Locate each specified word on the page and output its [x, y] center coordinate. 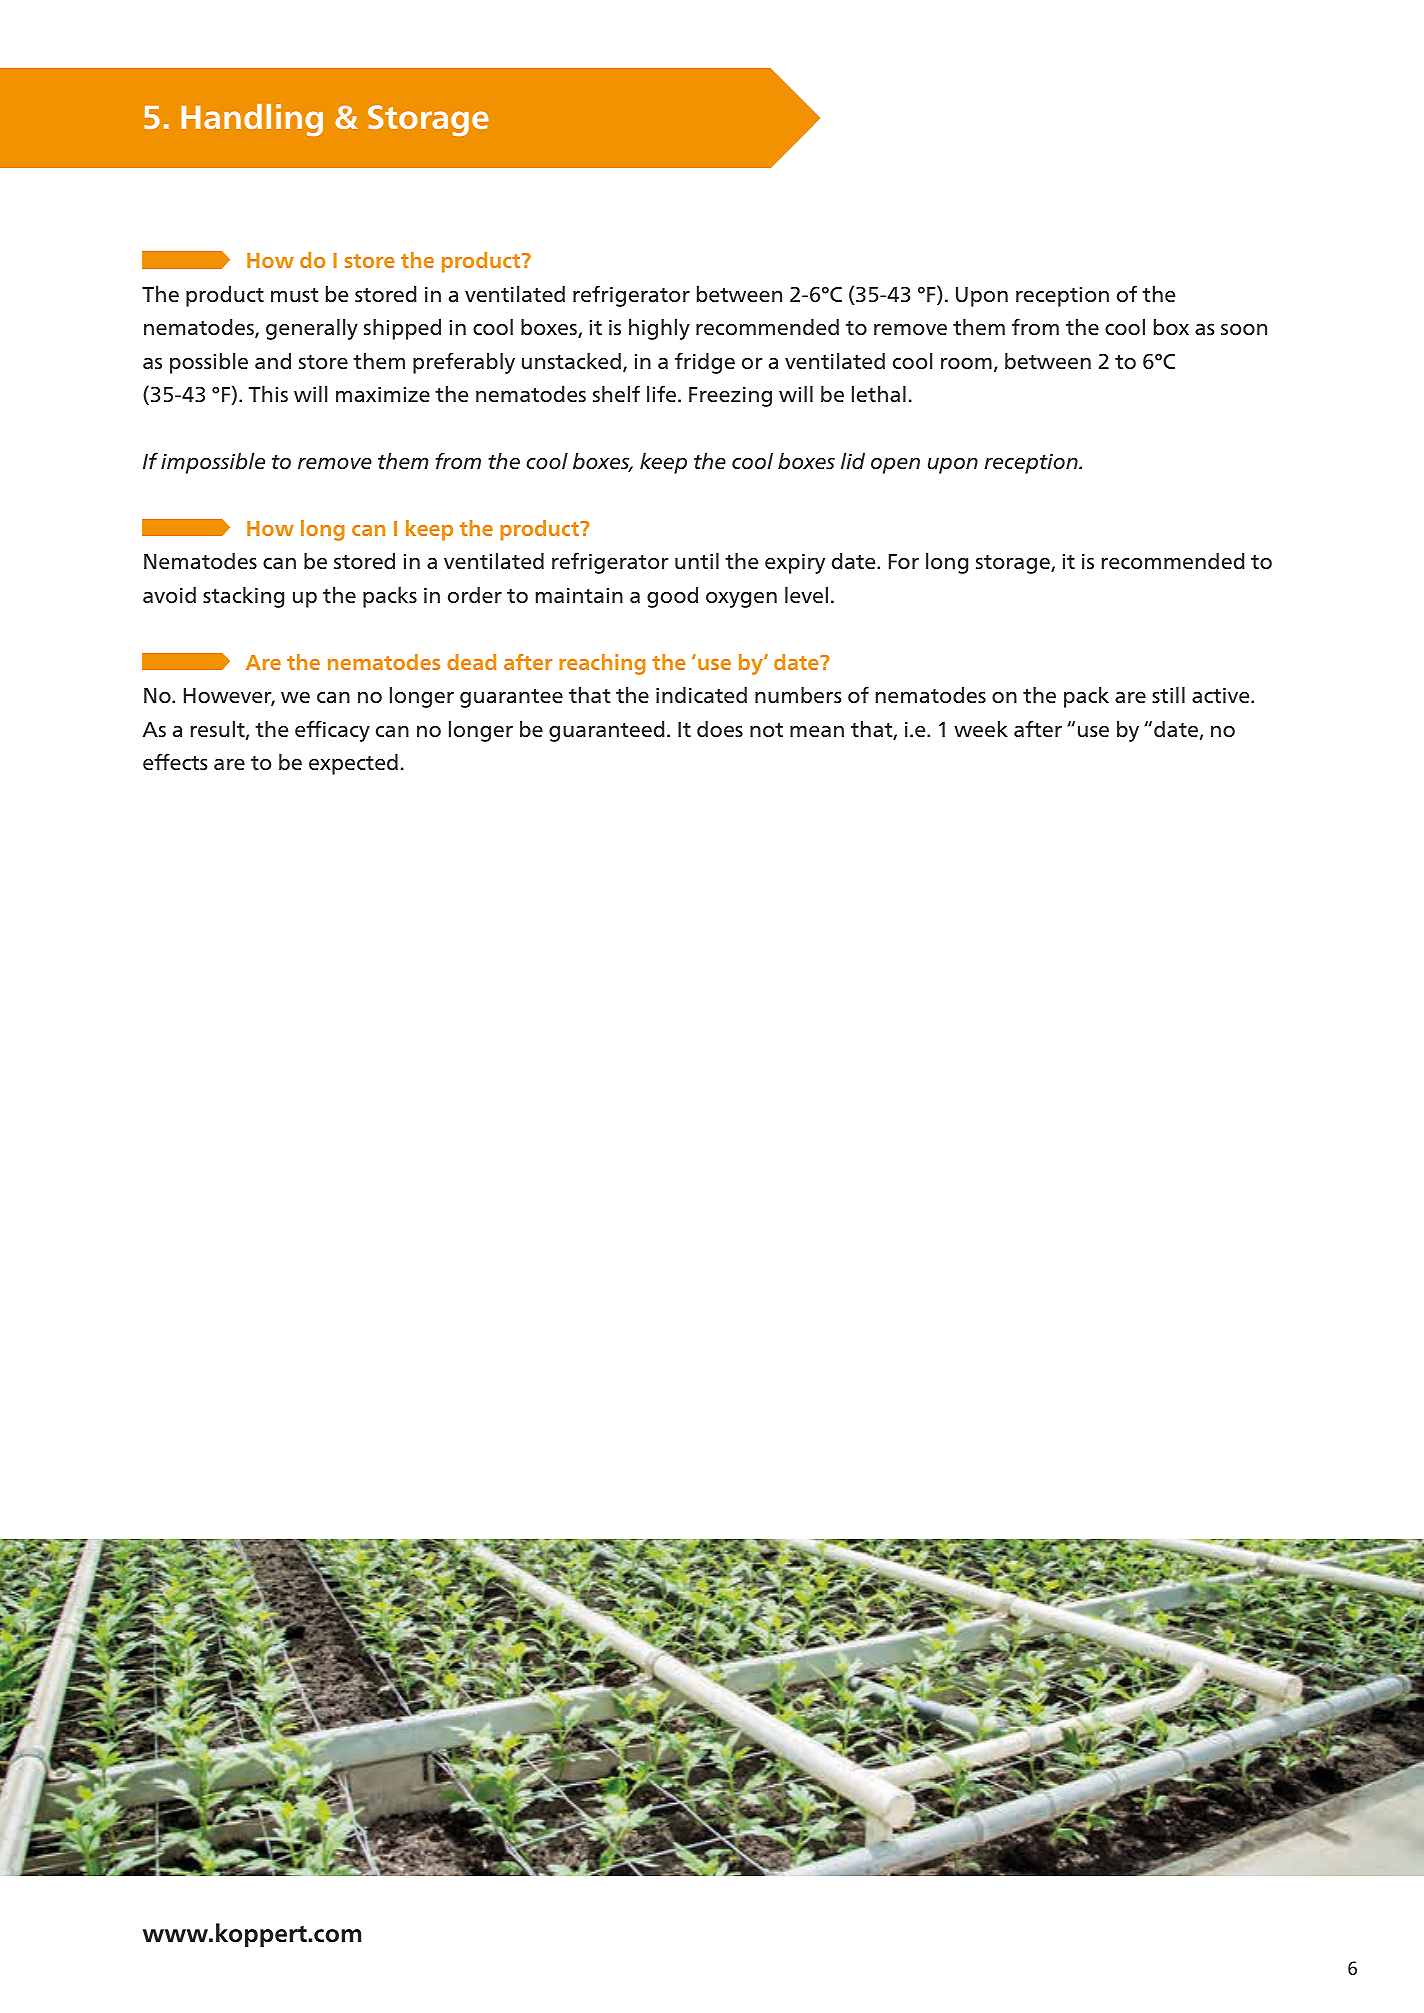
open [895, 466]
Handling [252, 120]
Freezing [730, 397]
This [268, 394]
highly [659, 329]
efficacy [332, 731]
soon [1244, 330]
